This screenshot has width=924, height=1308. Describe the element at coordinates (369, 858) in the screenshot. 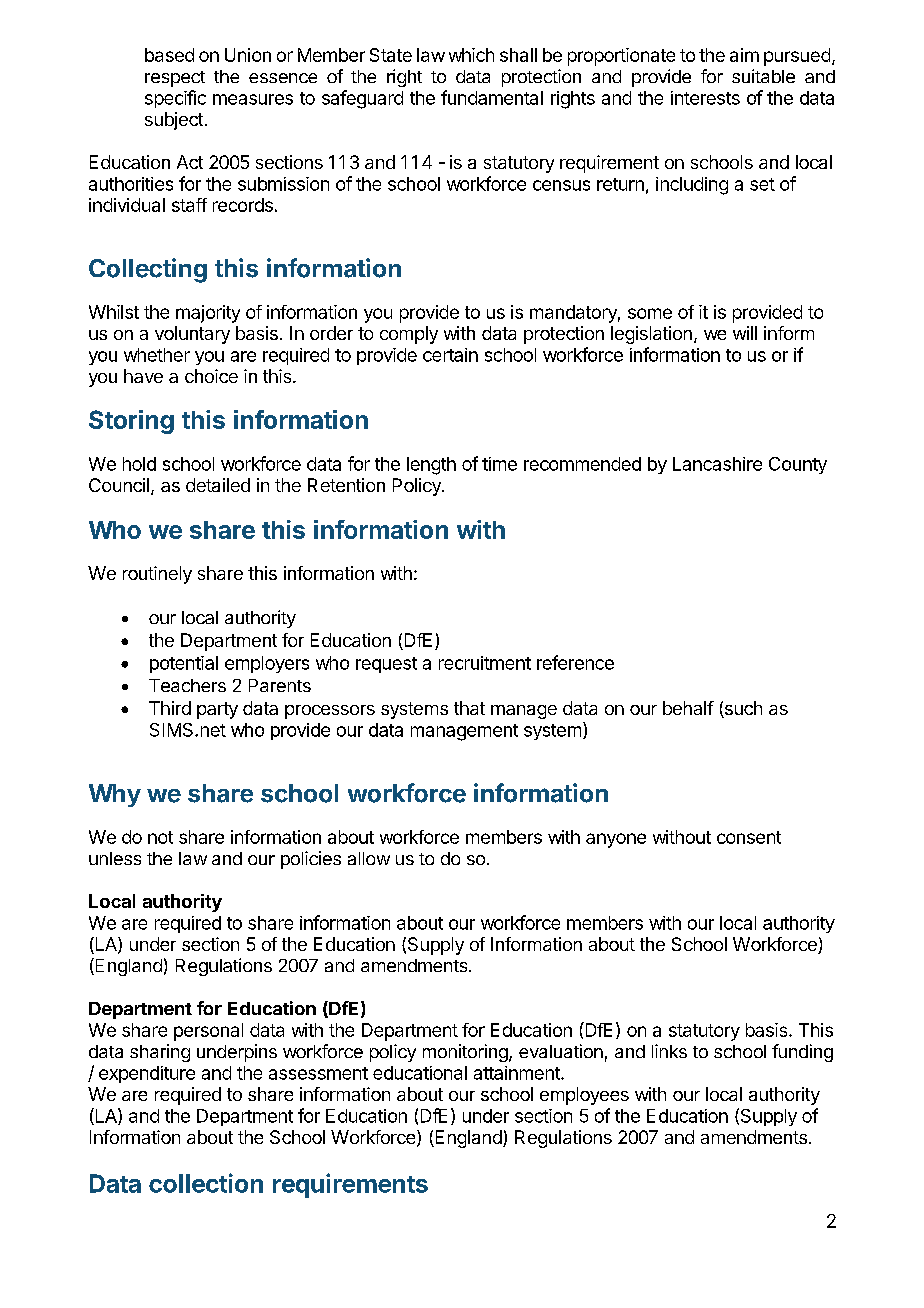

I see `allow` at that location.
